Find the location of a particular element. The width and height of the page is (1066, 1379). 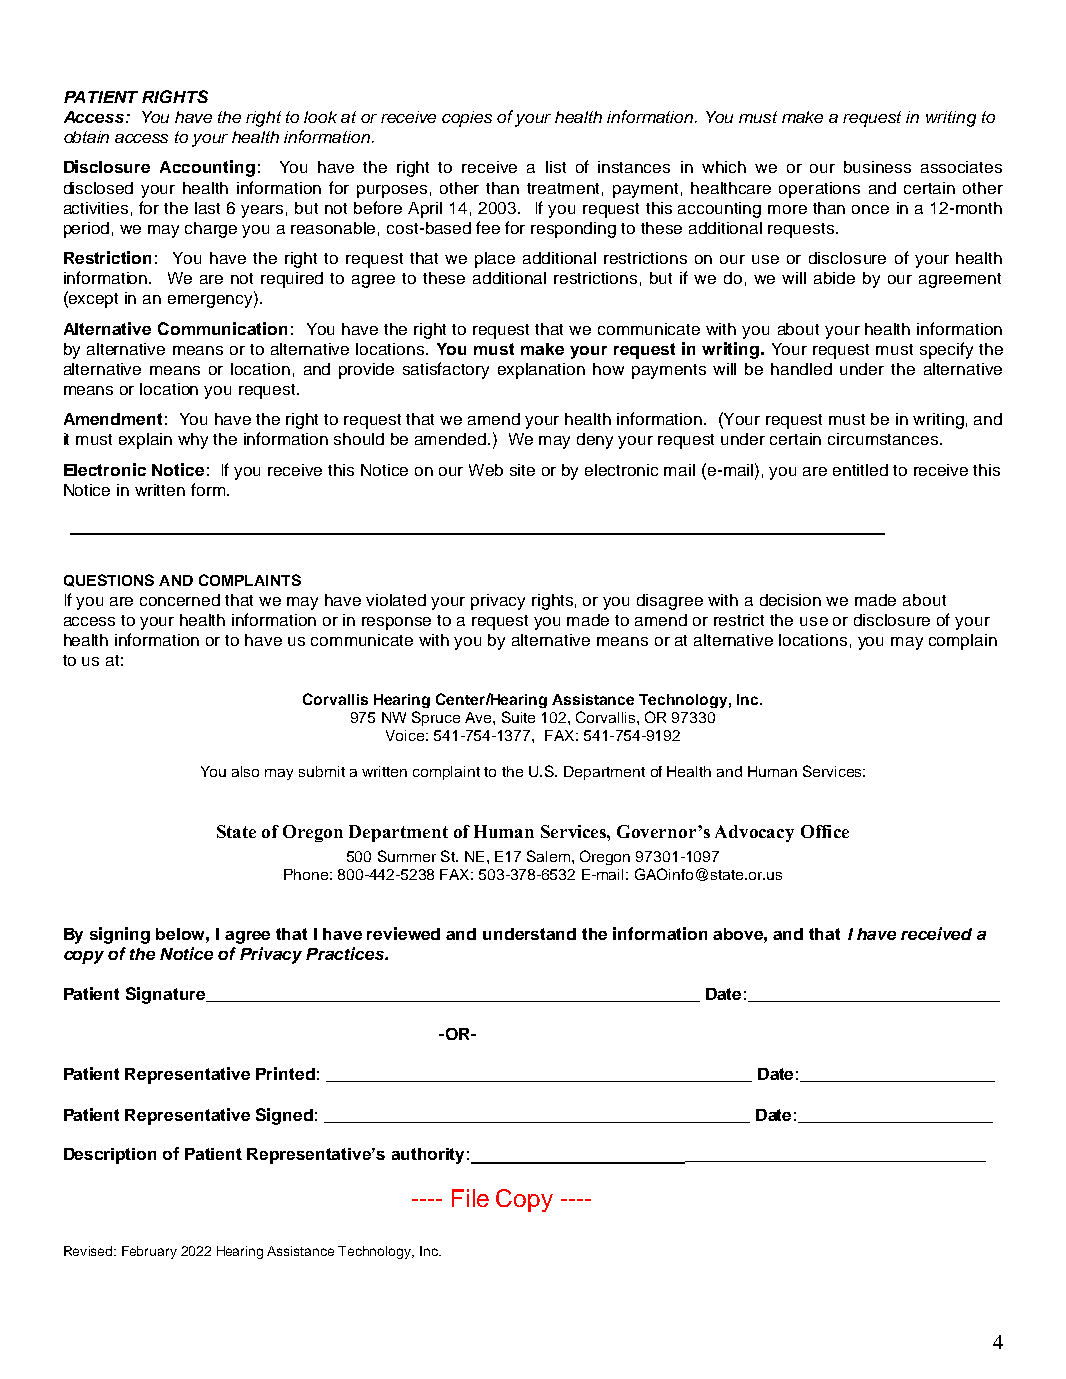

decision is located at coordinates (790, 600).
